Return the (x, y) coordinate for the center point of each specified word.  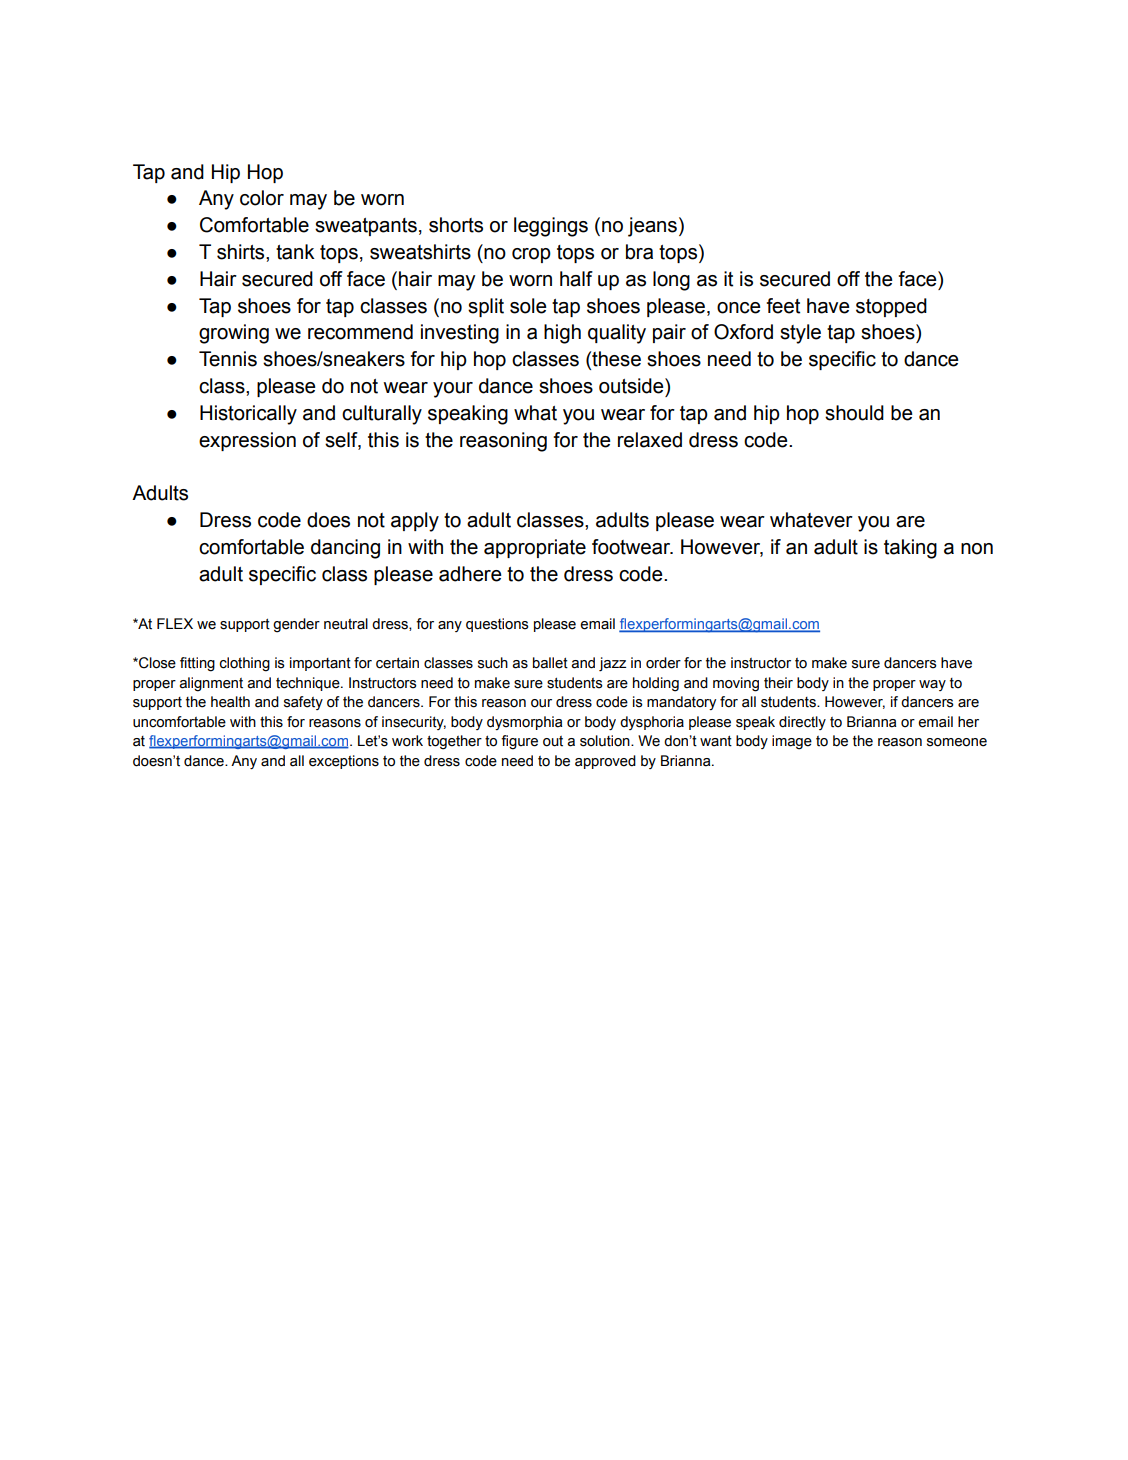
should (854, 413)
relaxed (650, 440)
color (262, 198)
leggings (551, 227)
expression (247, 441)
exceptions (344, 762)
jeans (652, 227)
